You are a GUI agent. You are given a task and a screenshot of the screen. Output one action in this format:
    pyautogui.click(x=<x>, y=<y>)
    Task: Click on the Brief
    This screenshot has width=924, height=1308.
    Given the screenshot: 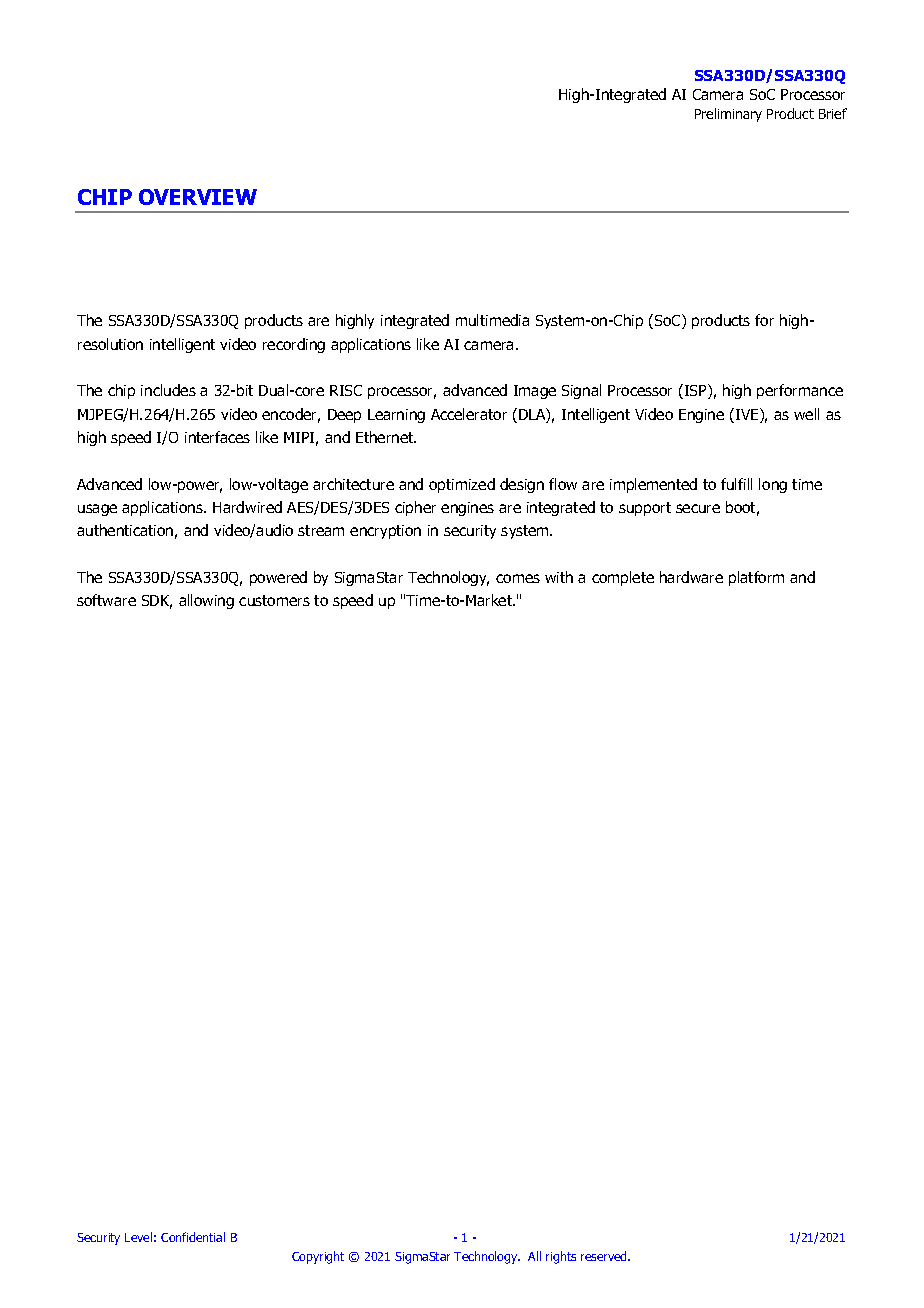 What is the action you would take?
    pyautogui.click(x=833, y=113)
